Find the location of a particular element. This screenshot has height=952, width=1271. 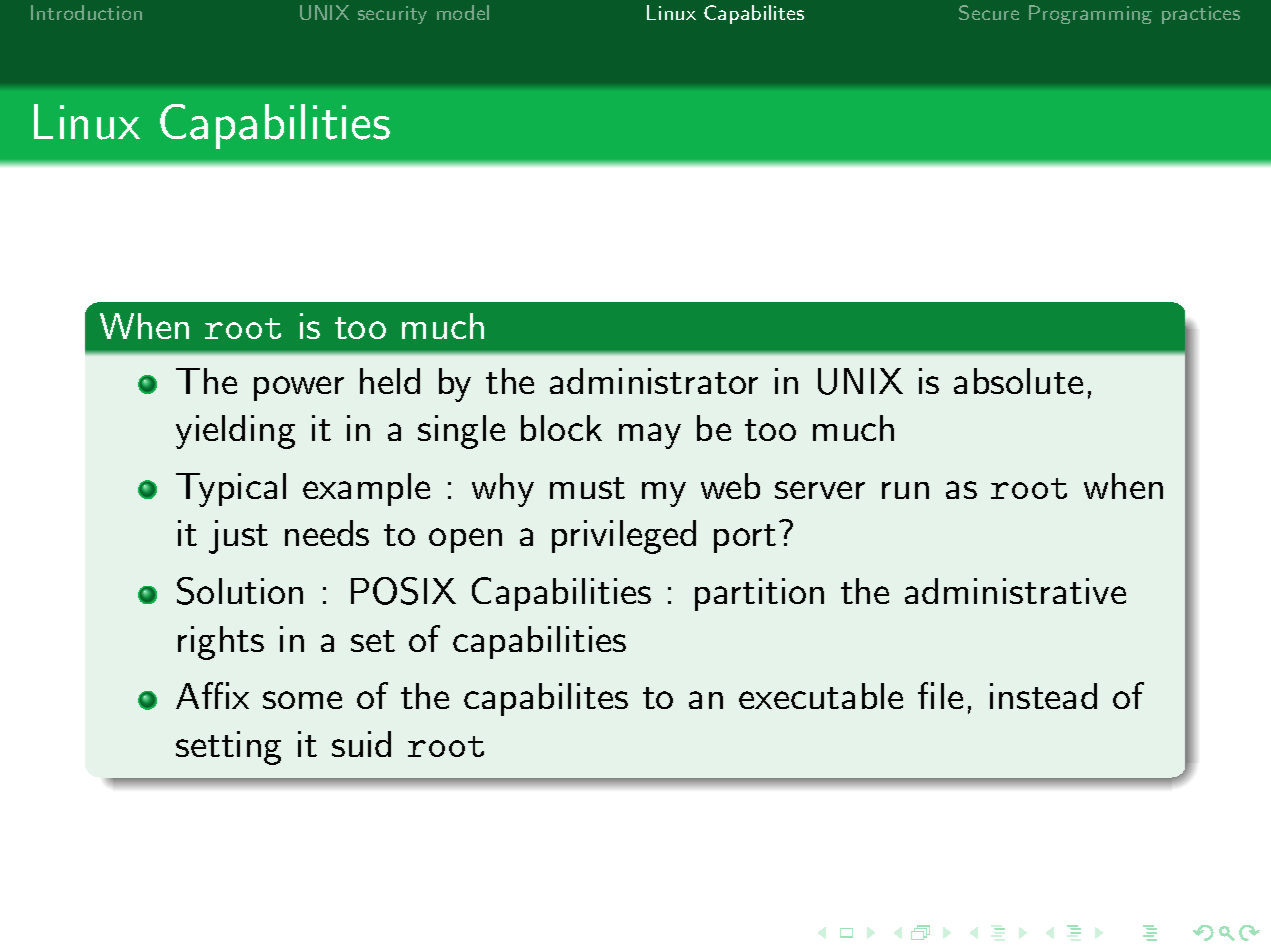

absolute is located at coordinates (1018, 381).
